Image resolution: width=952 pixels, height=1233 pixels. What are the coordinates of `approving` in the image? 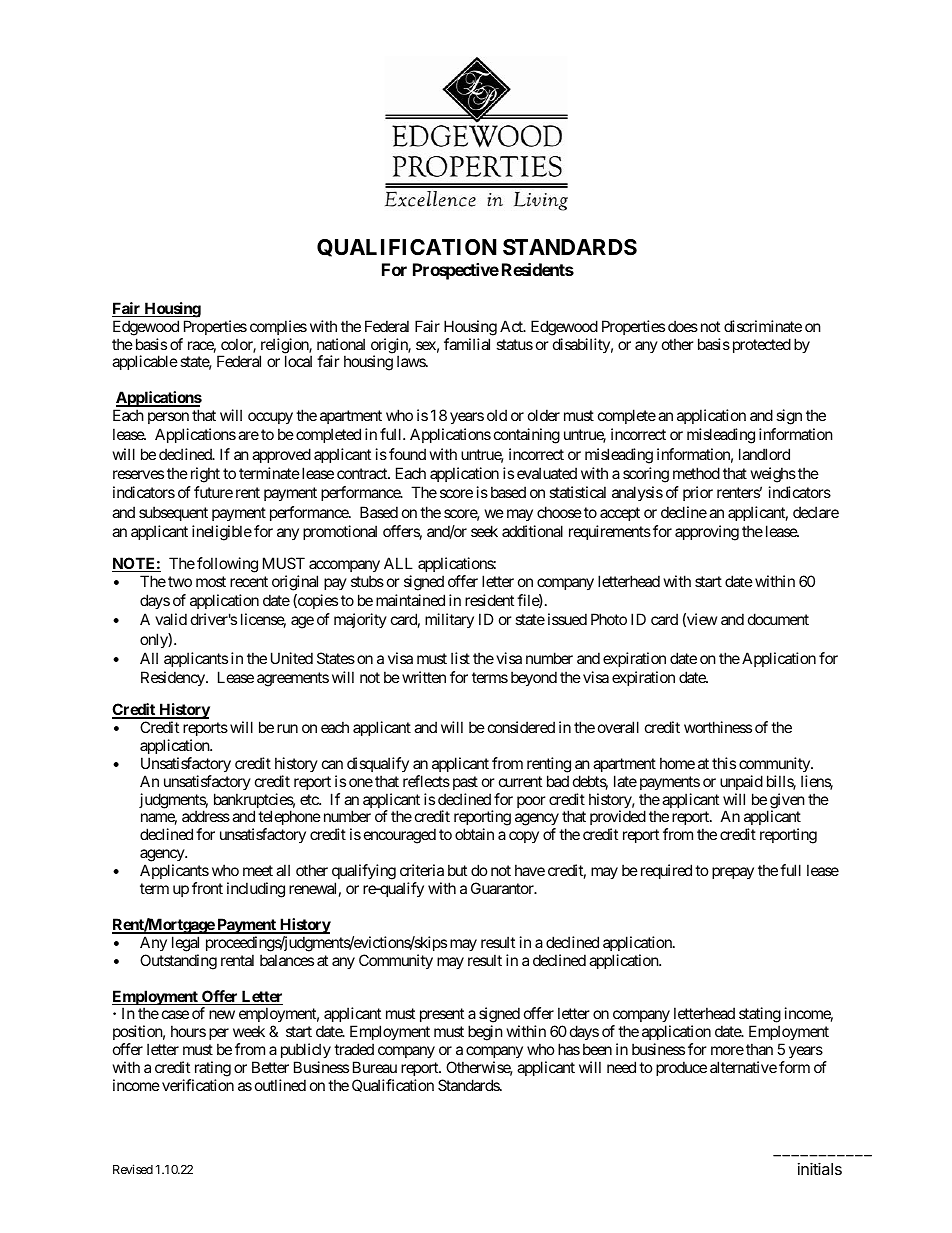 It's located at (707, 533).
